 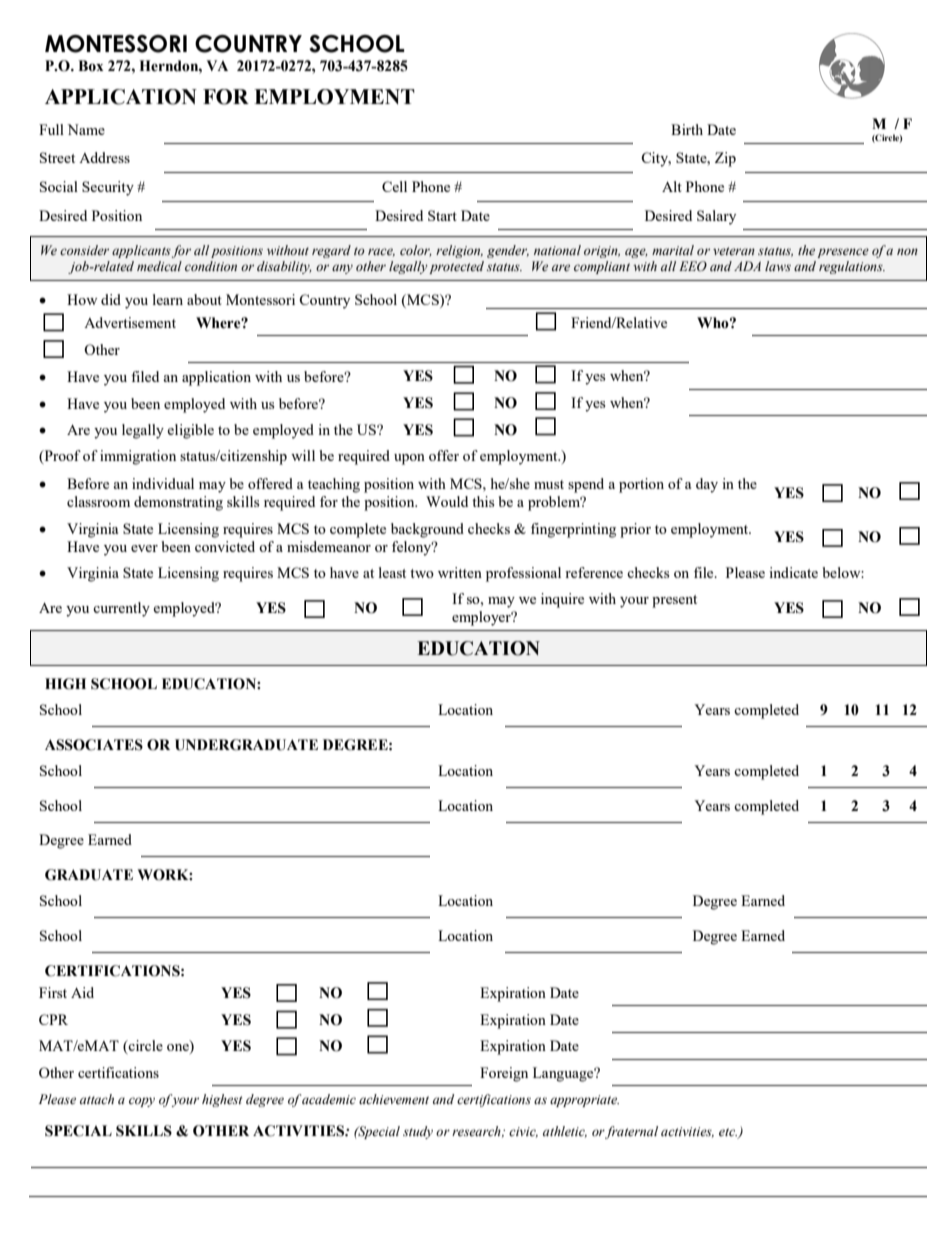 I want to click on ASSOCIATES, so click(x=94, y=745).
